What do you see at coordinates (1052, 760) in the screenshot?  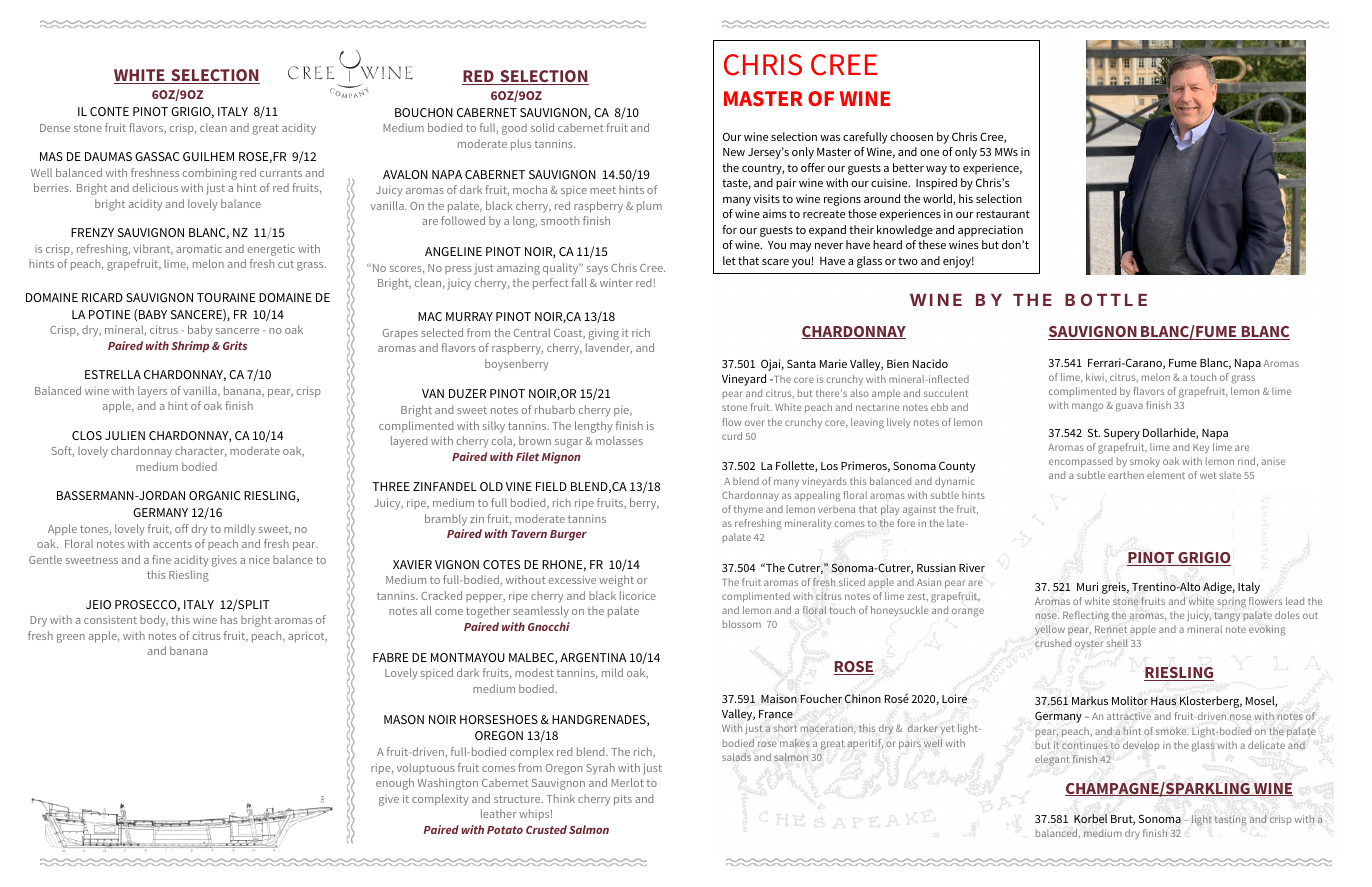 I see `elegant` at bounding box center [1052, 760].
